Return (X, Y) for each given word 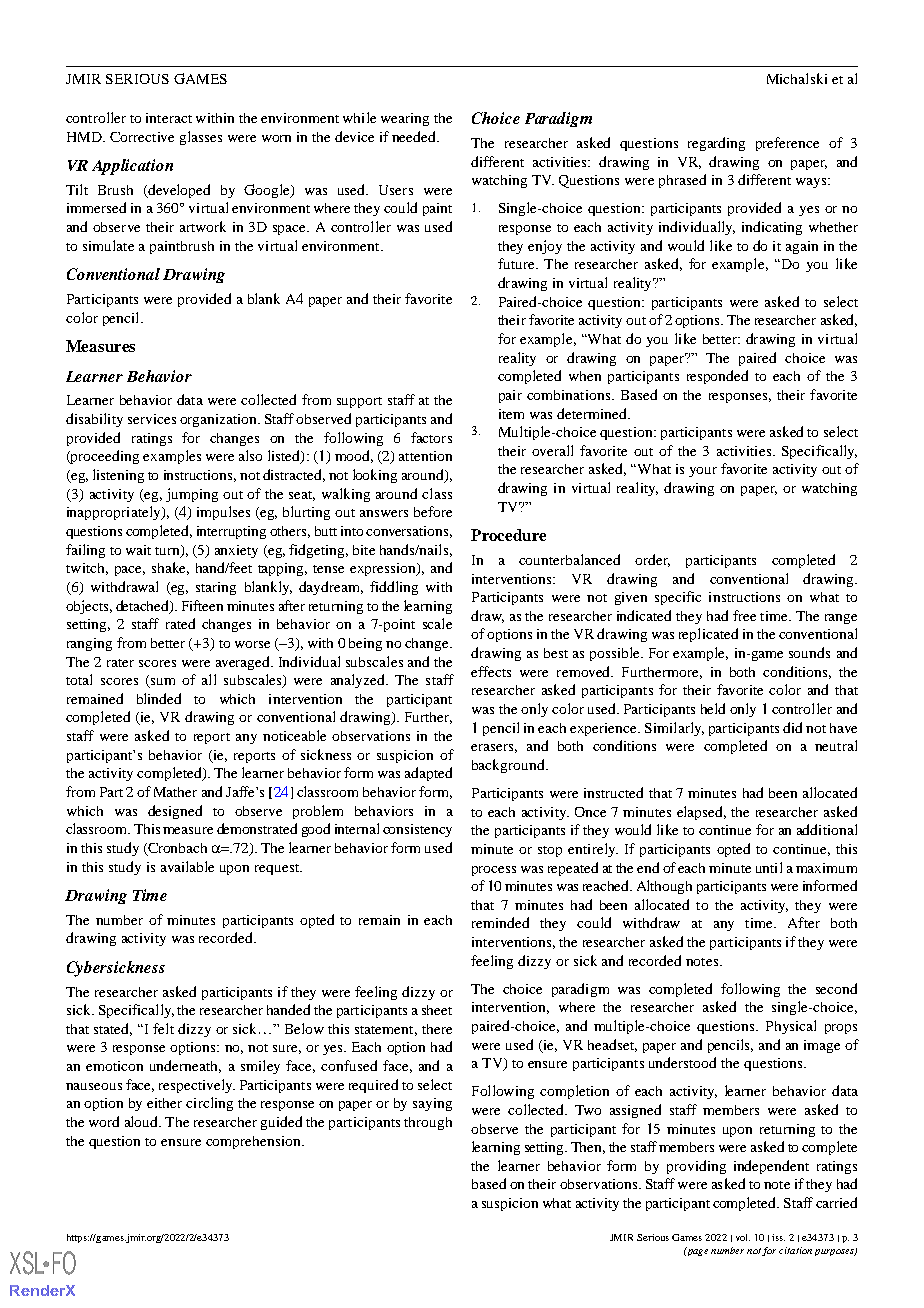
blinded (159, 698)
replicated (708, 635)
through (428, 1123)
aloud (142, 1121)
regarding (716, 144)
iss (778, 1237)
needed (415, 136)
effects (491, 671)
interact (169, 118)
